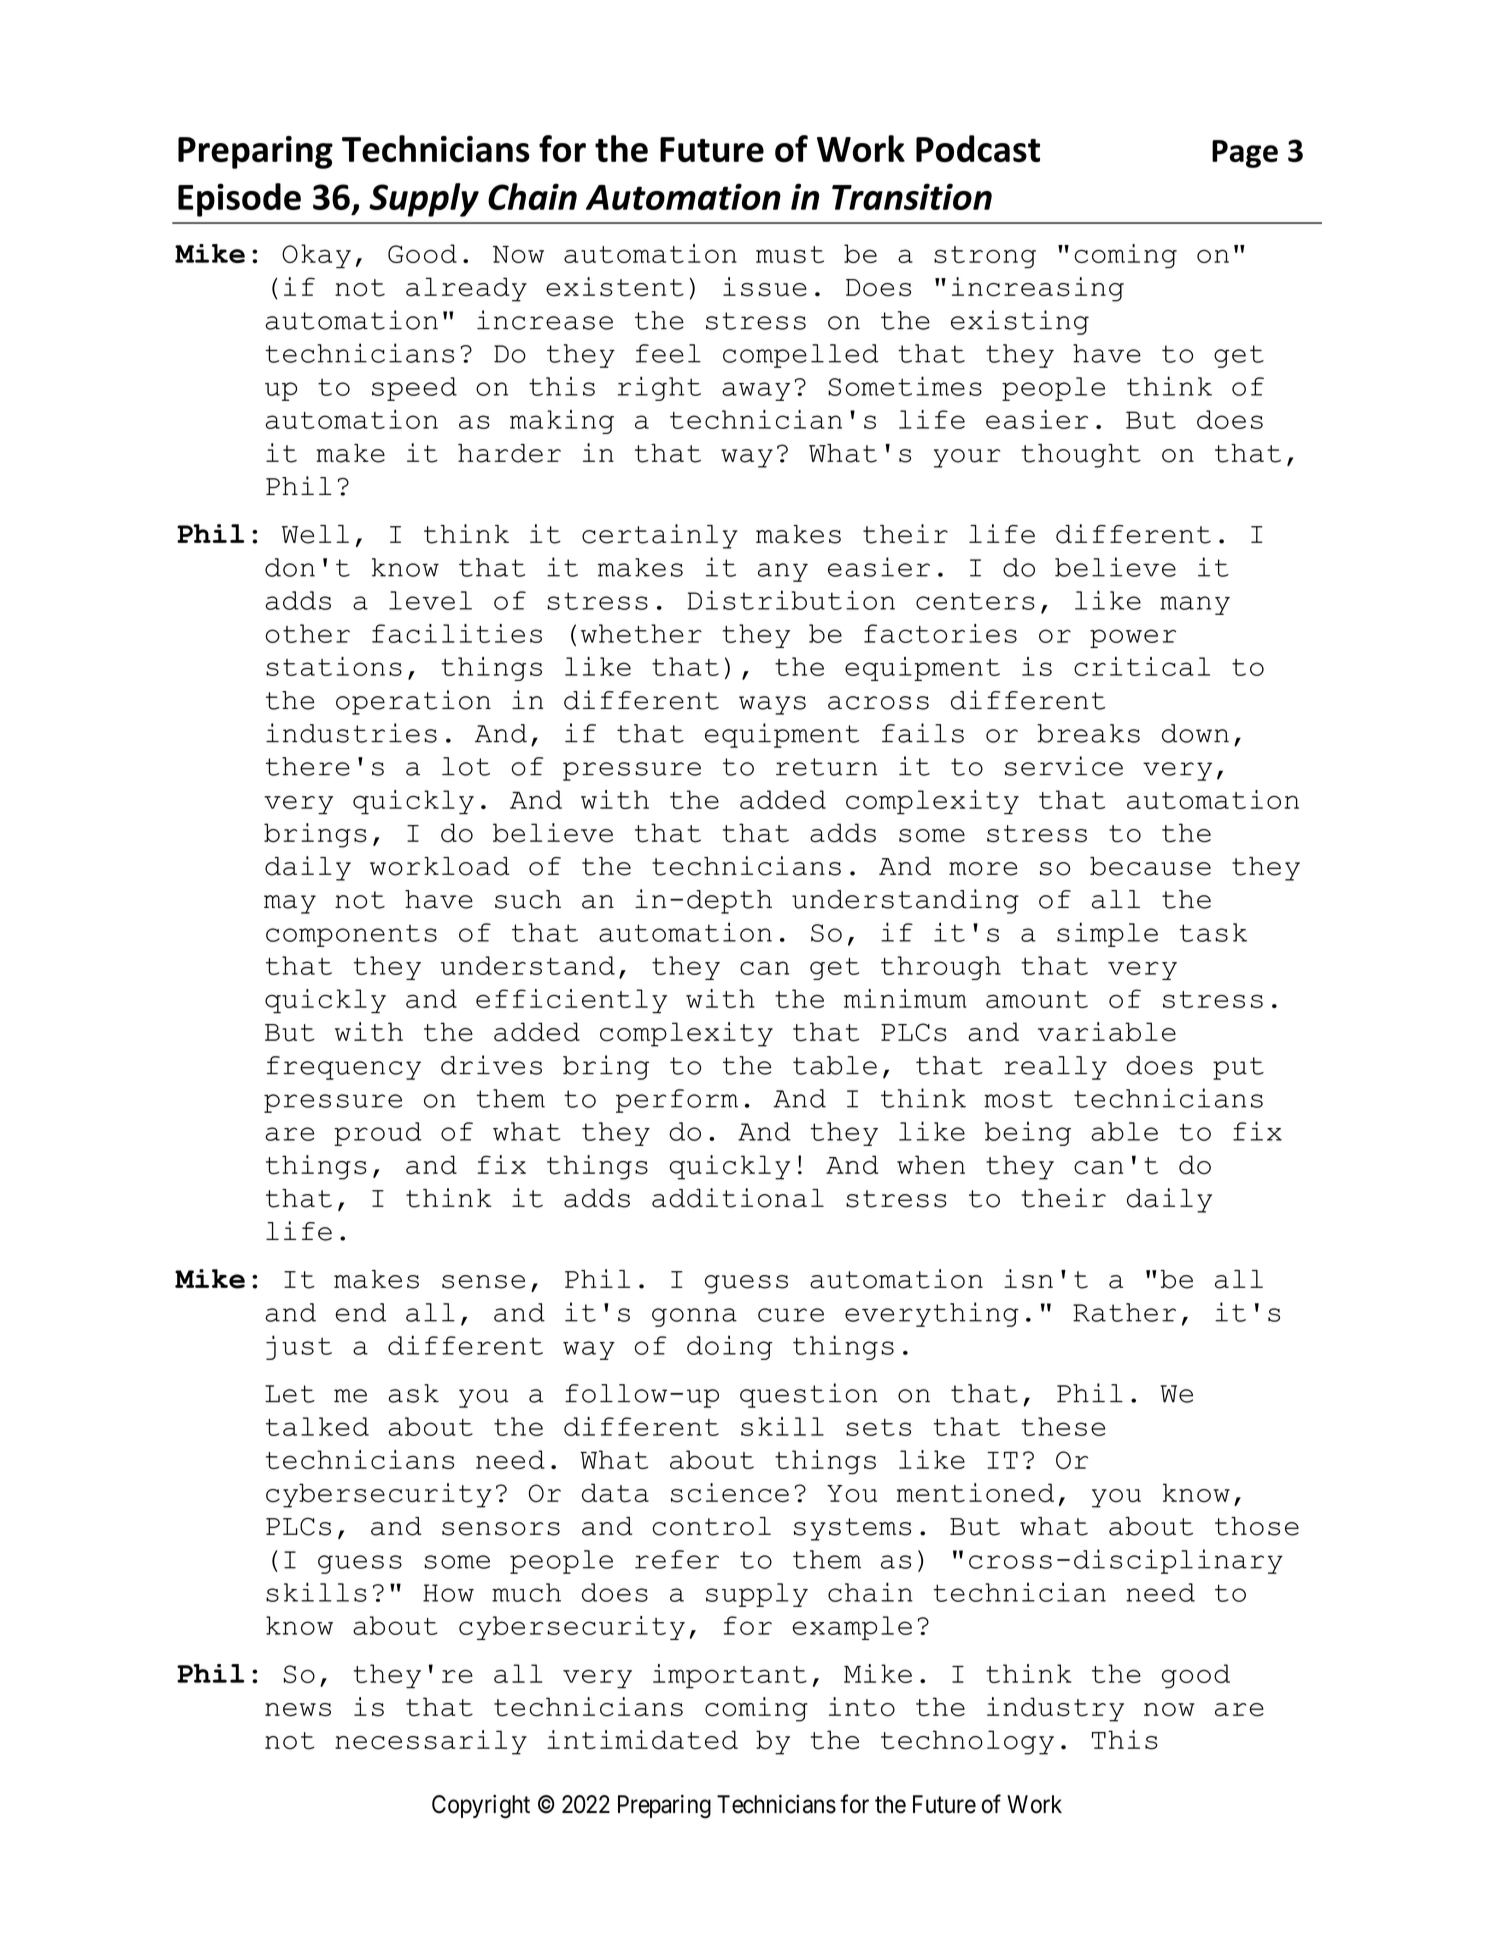  Describe the element at coordinates (772, 705) in the screenshot. I see `ways` at that location.
